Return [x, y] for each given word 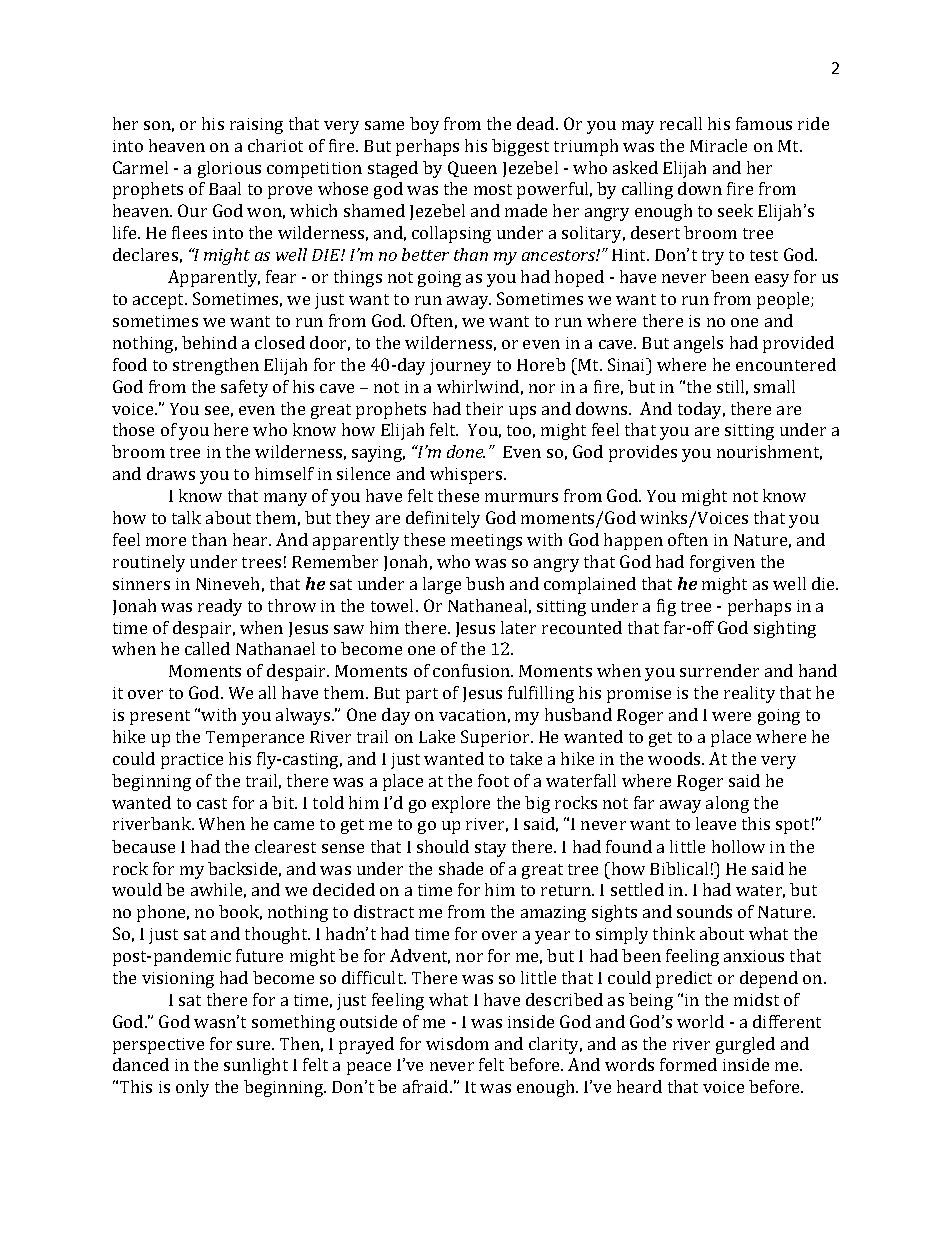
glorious [229, 169]
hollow [738, 846]
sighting [785, 629]
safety [244, 388]
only [192, 1088]
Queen [472, 169]
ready [220, 607]
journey [460, 367]
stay [490, 849]
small [774, 386]
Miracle [718, 145]
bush [485, 583]
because [143, 846]
